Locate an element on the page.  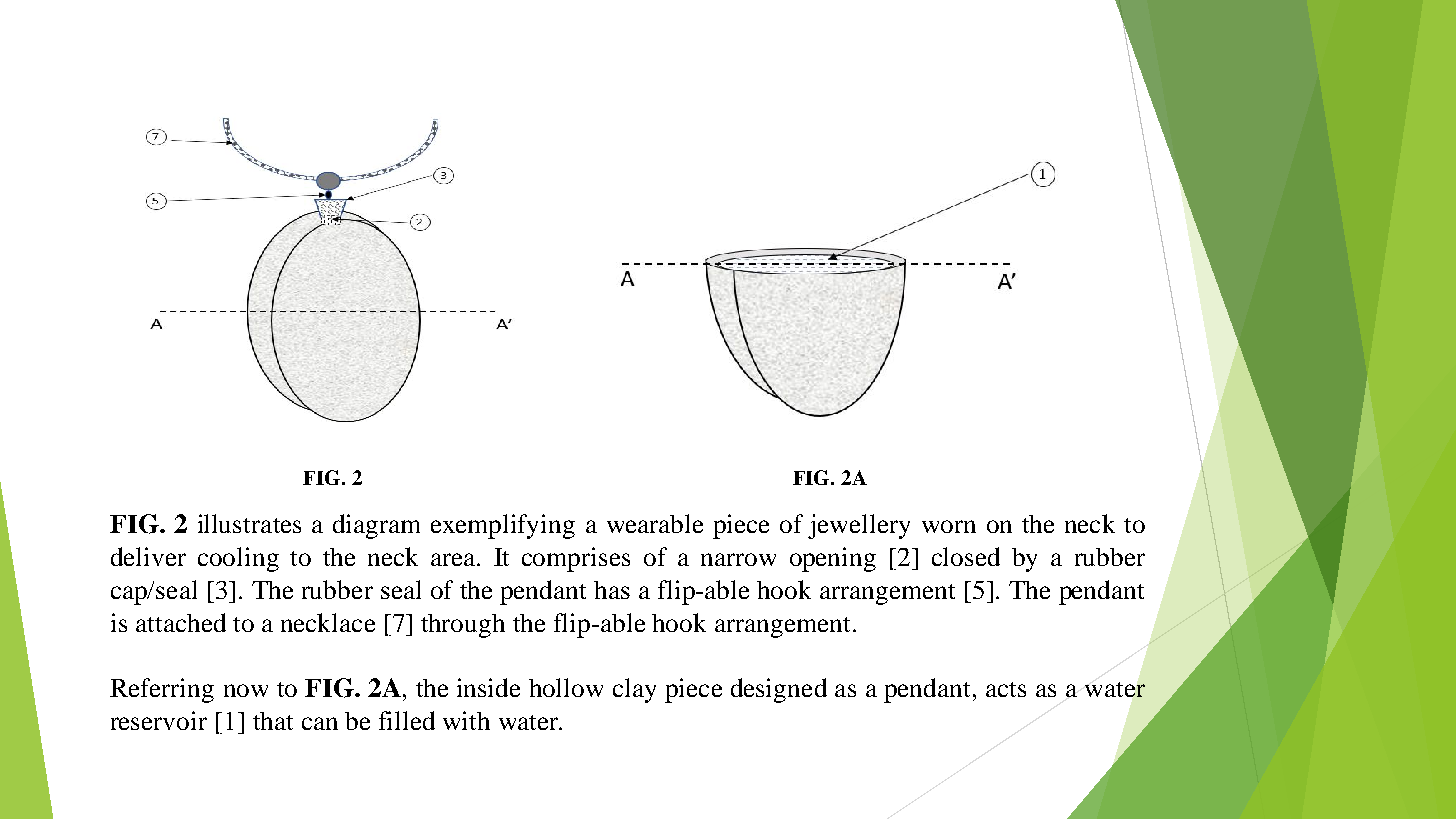
illustrates is located at coordinates (249, 523).
